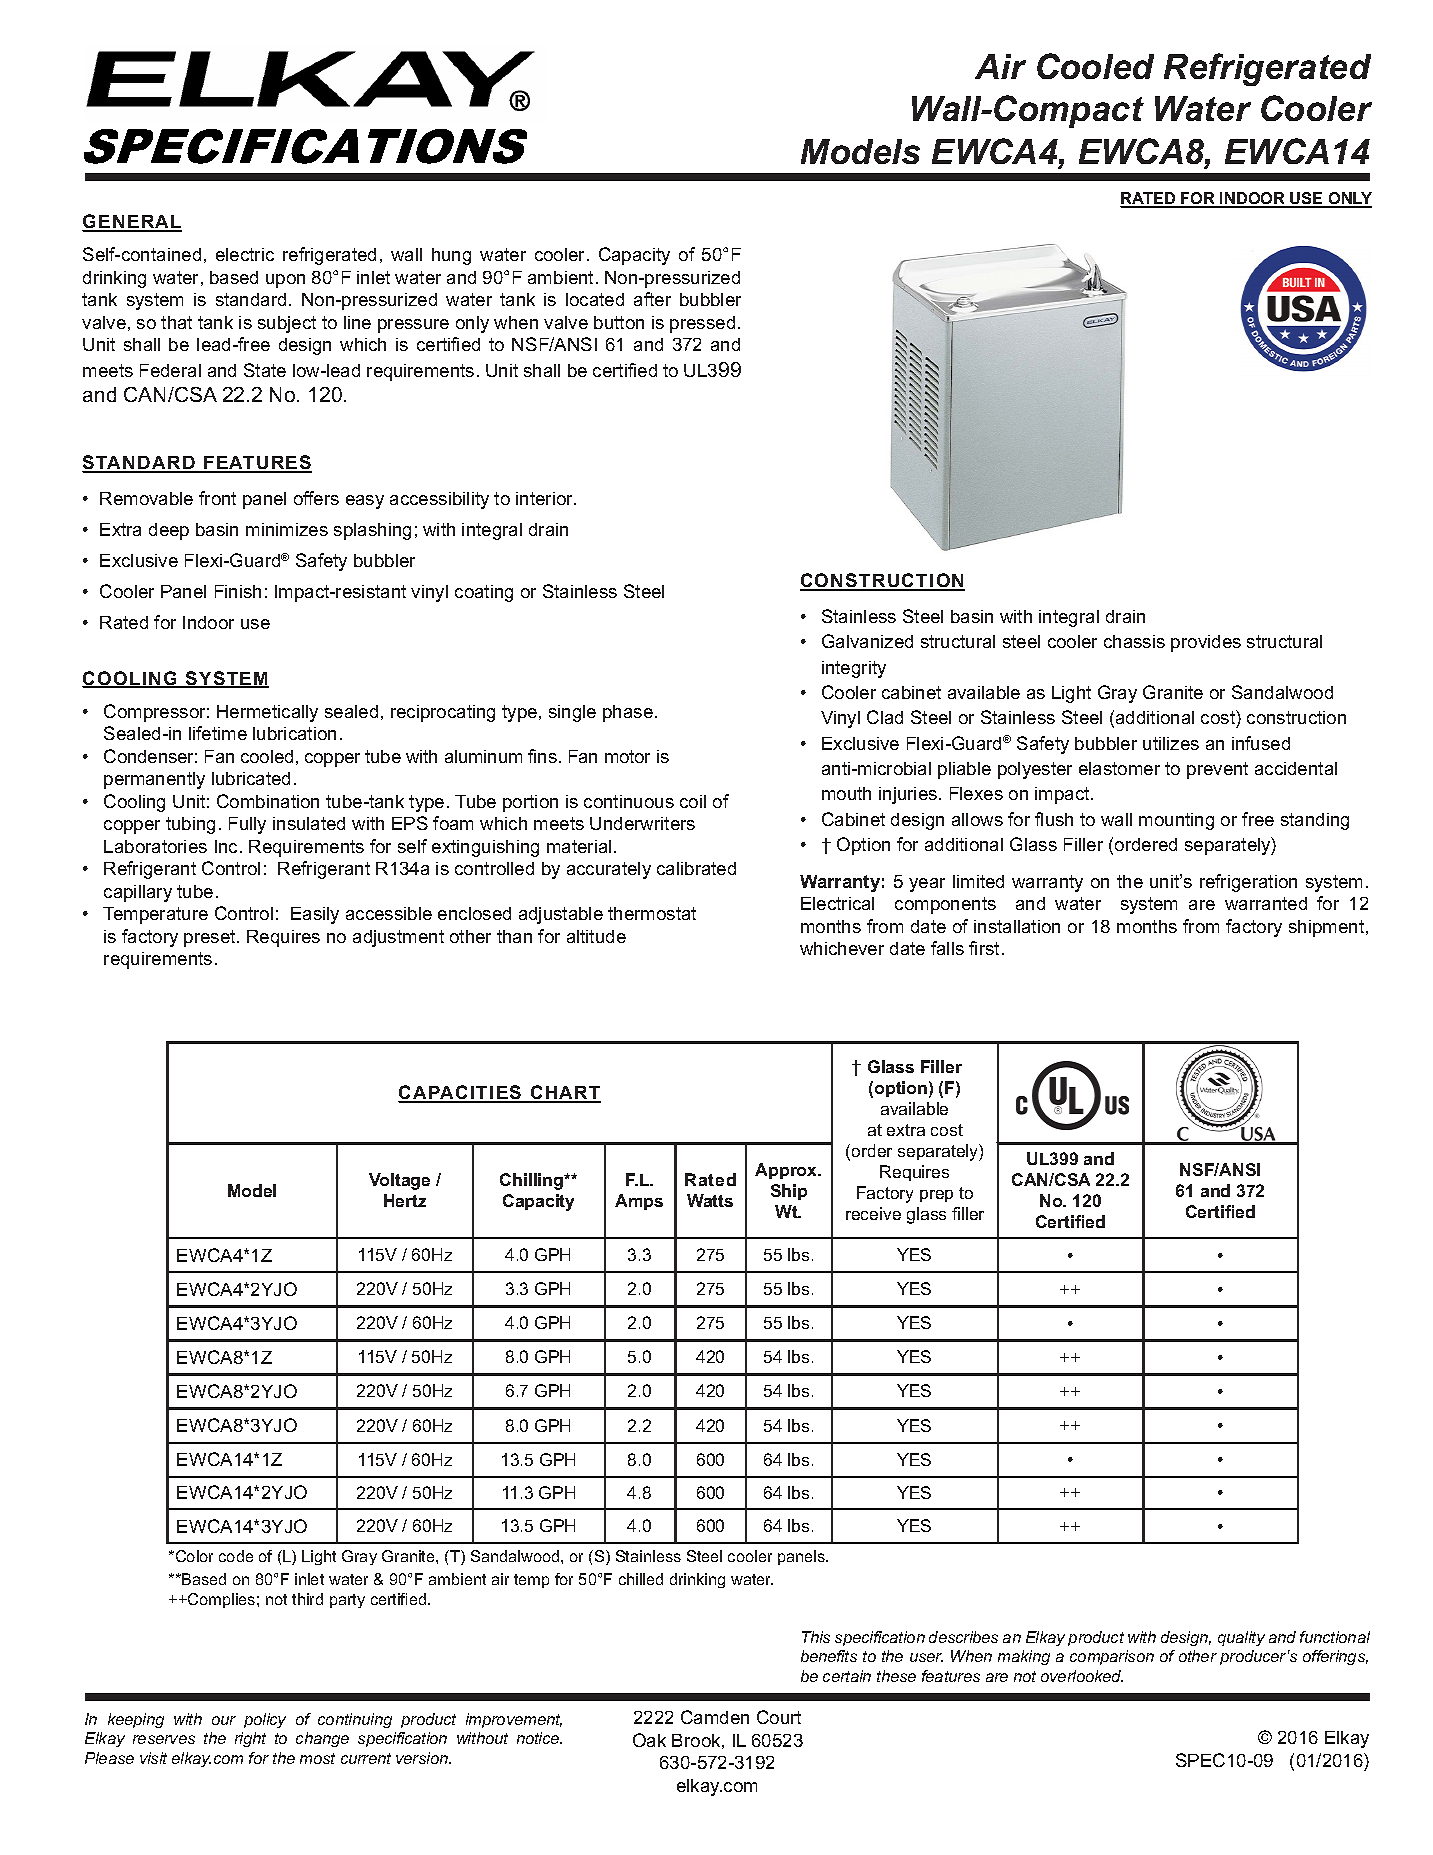  I want to click on code, so click(236, 1556).
